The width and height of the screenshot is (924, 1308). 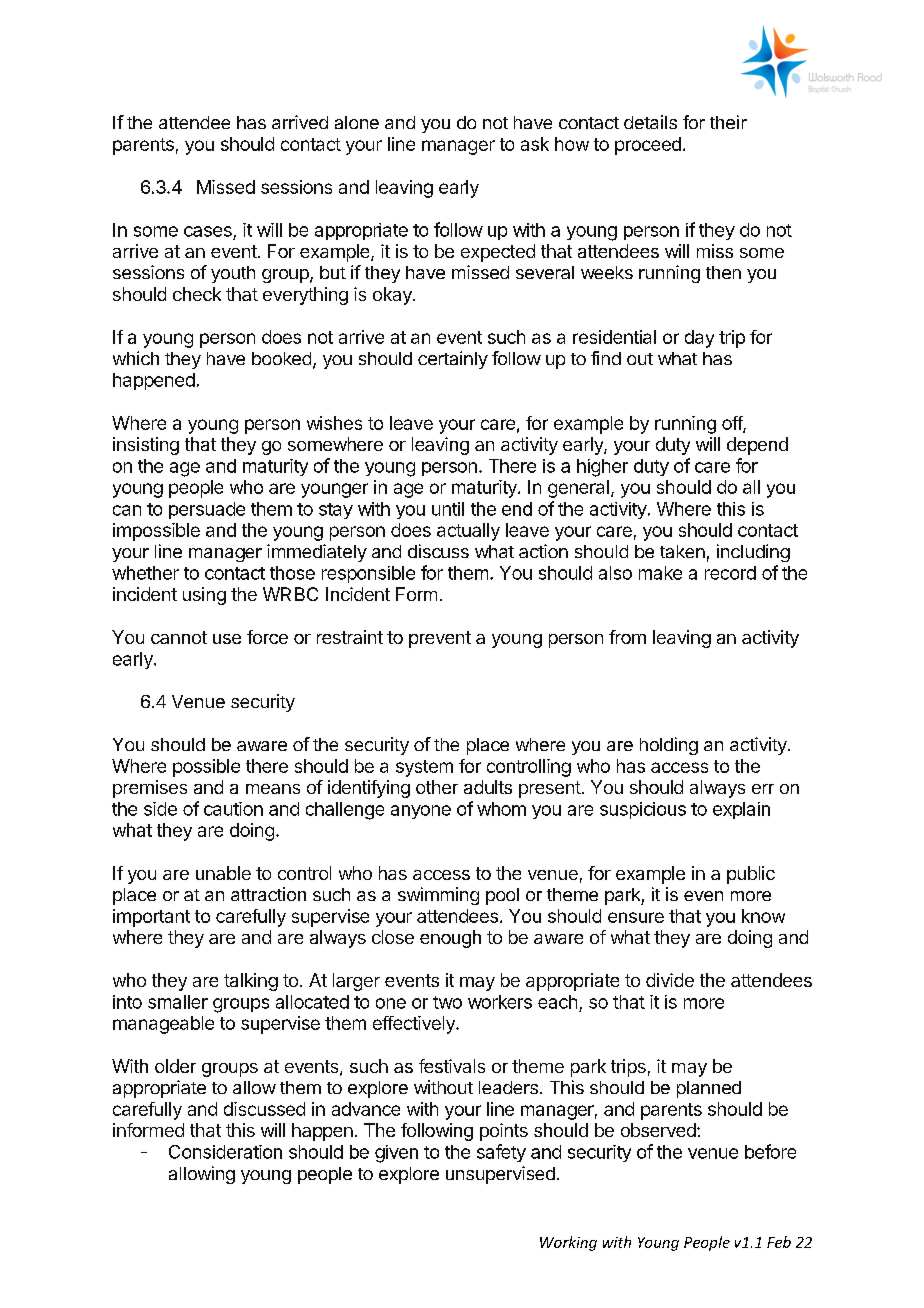 I want to click on their, so click(x=728, y=122).
